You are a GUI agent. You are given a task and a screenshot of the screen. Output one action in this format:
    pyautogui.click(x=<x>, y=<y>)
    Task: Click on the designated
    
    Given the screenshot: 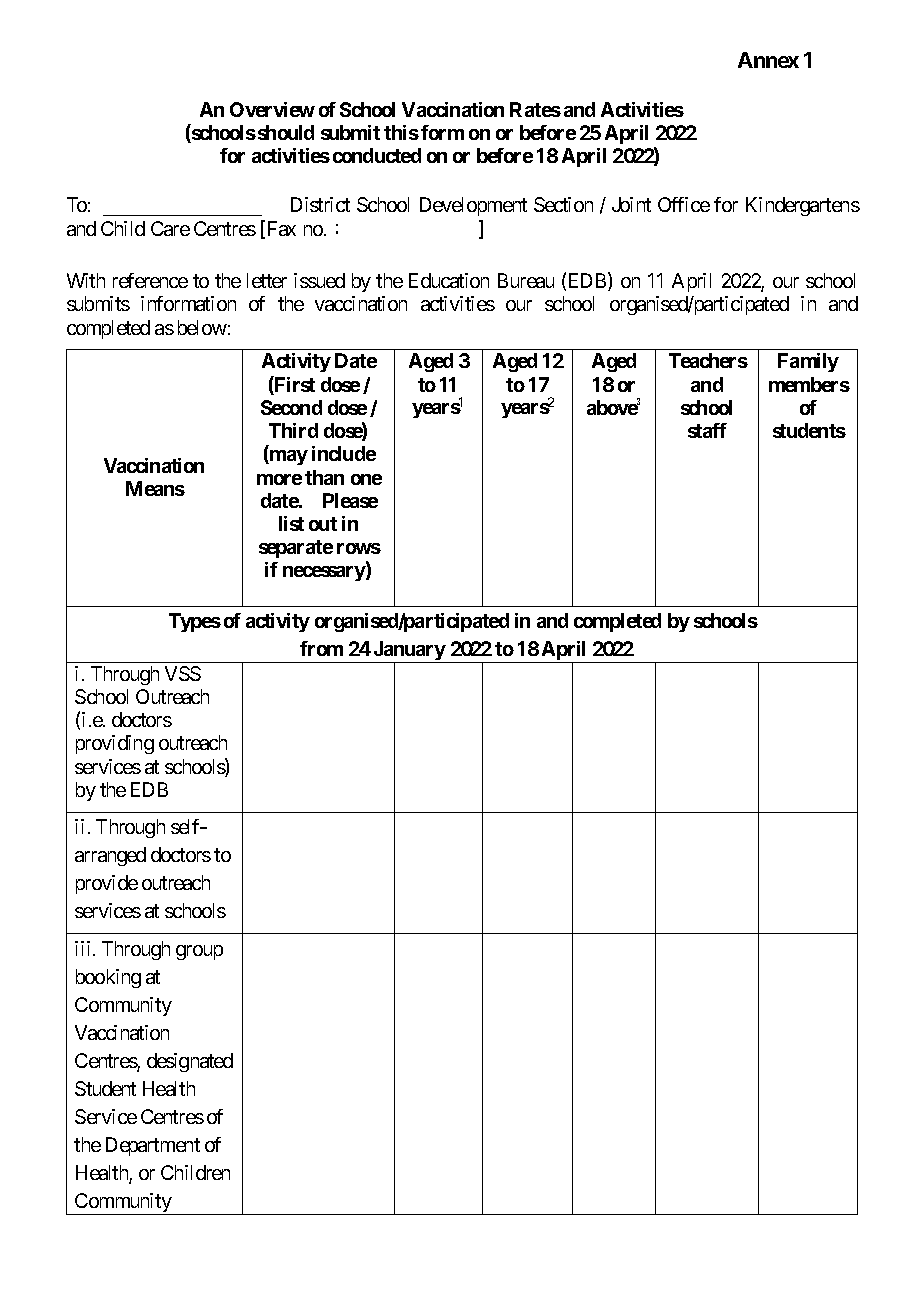 What is the action you would take?
    pyautogui.click(x=190, y=1062)
